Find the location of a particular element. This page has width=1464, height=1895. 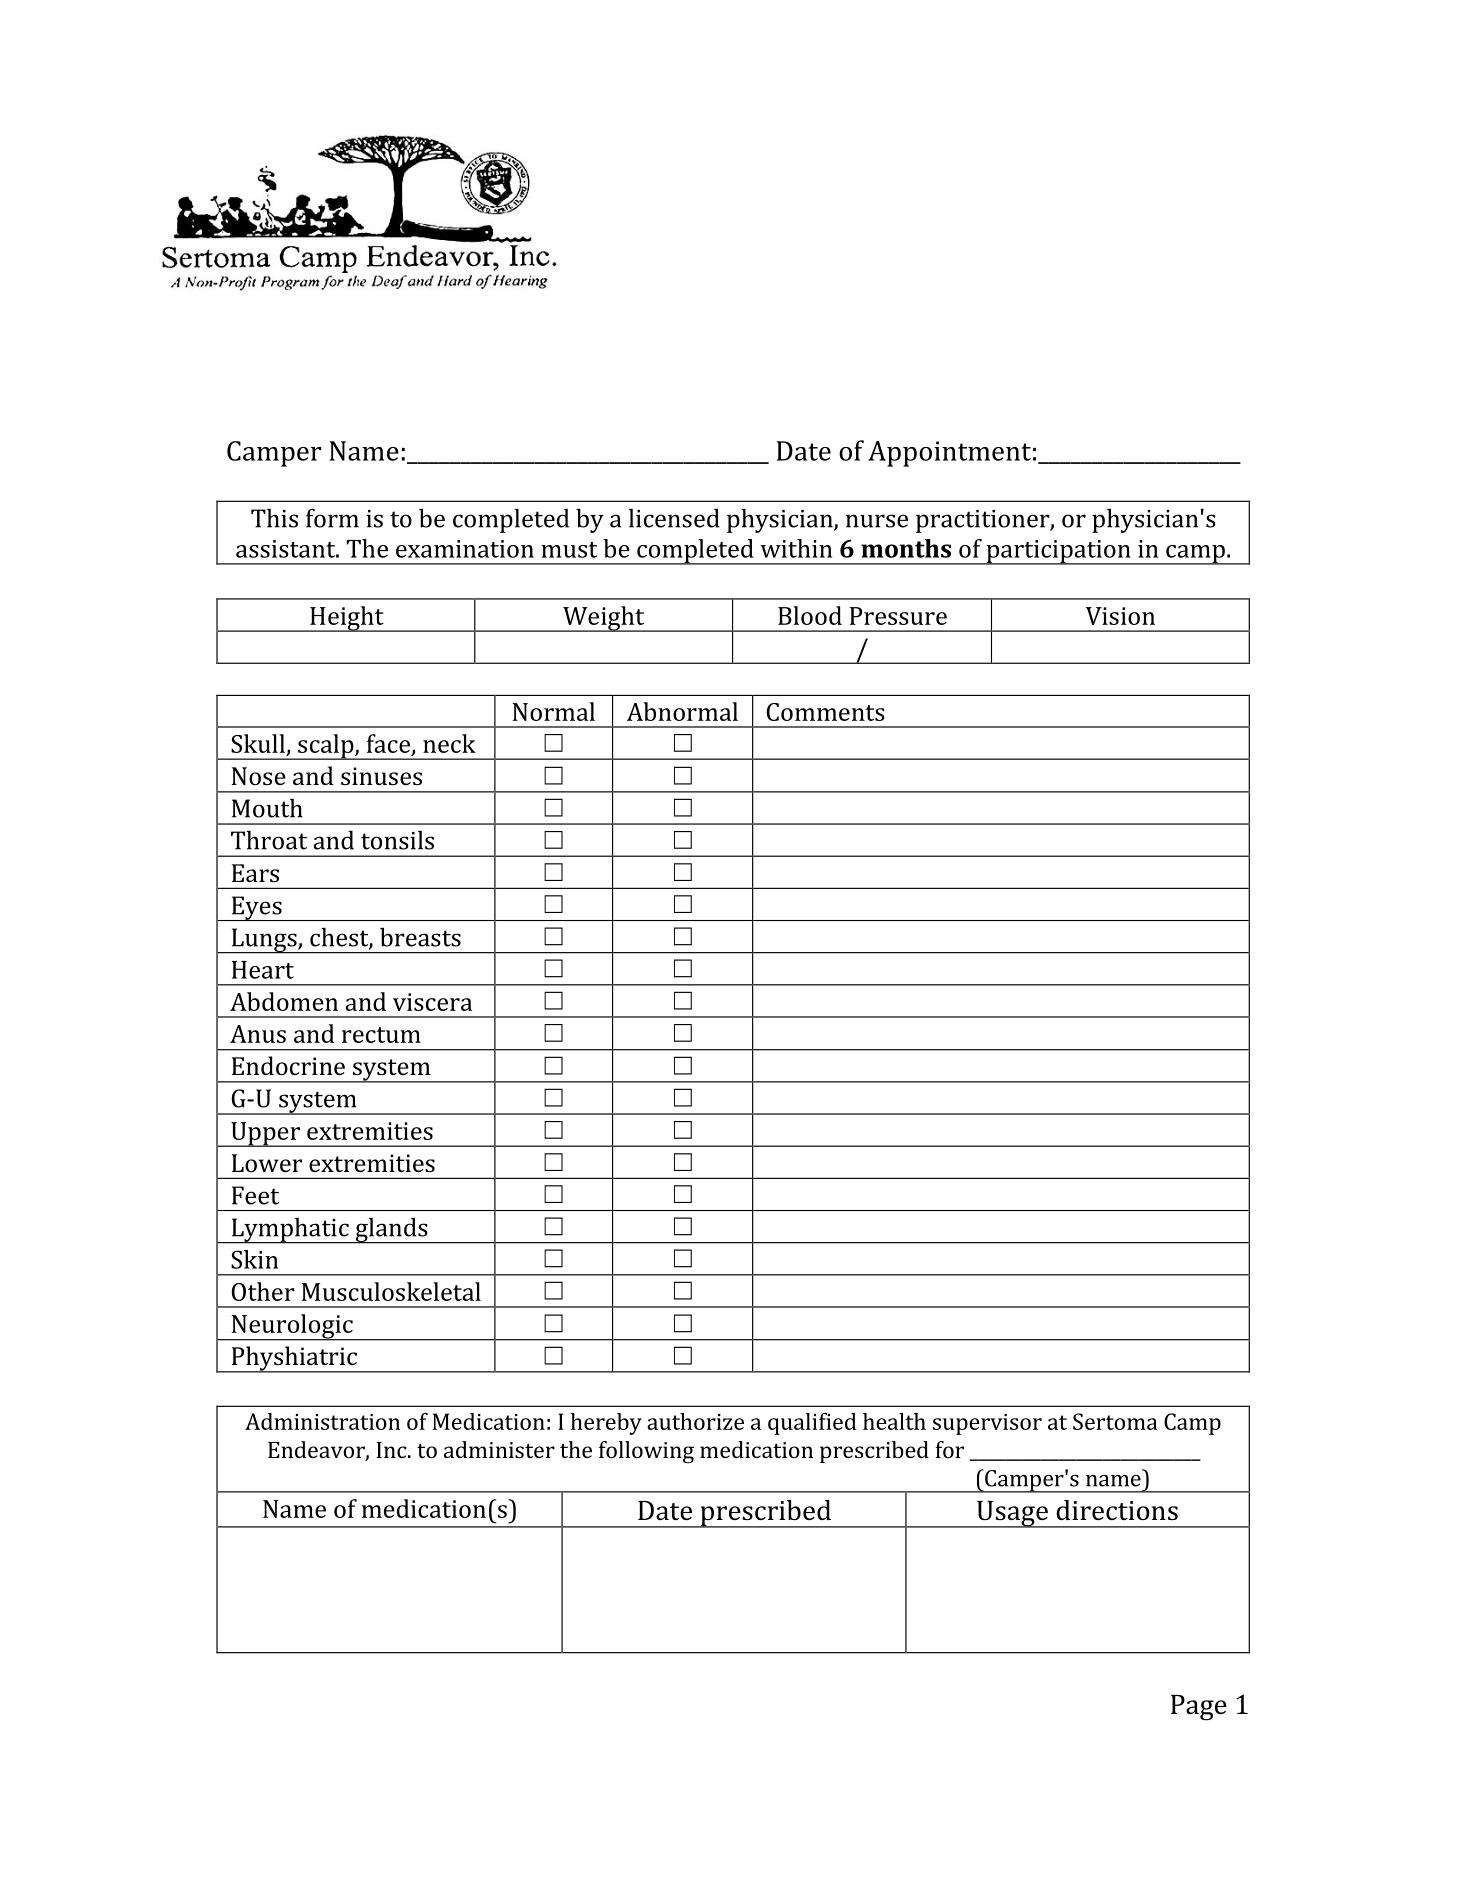

viscera is located at coordinates (432, 1002).
